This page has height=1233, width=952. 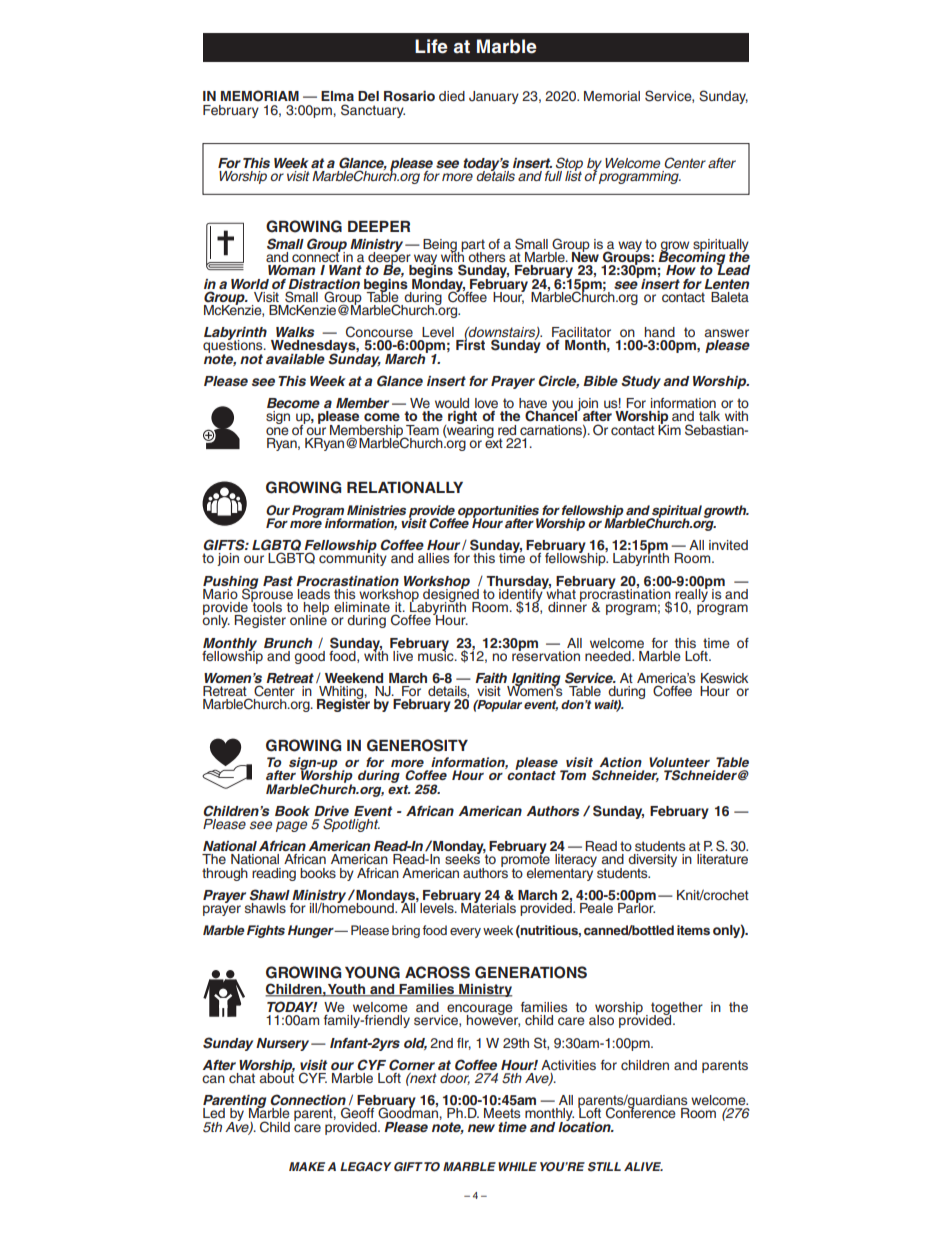 What do you see at coordinates (612, 96) in the page?
I see `Memorial` at bounding box center [612, 96].
